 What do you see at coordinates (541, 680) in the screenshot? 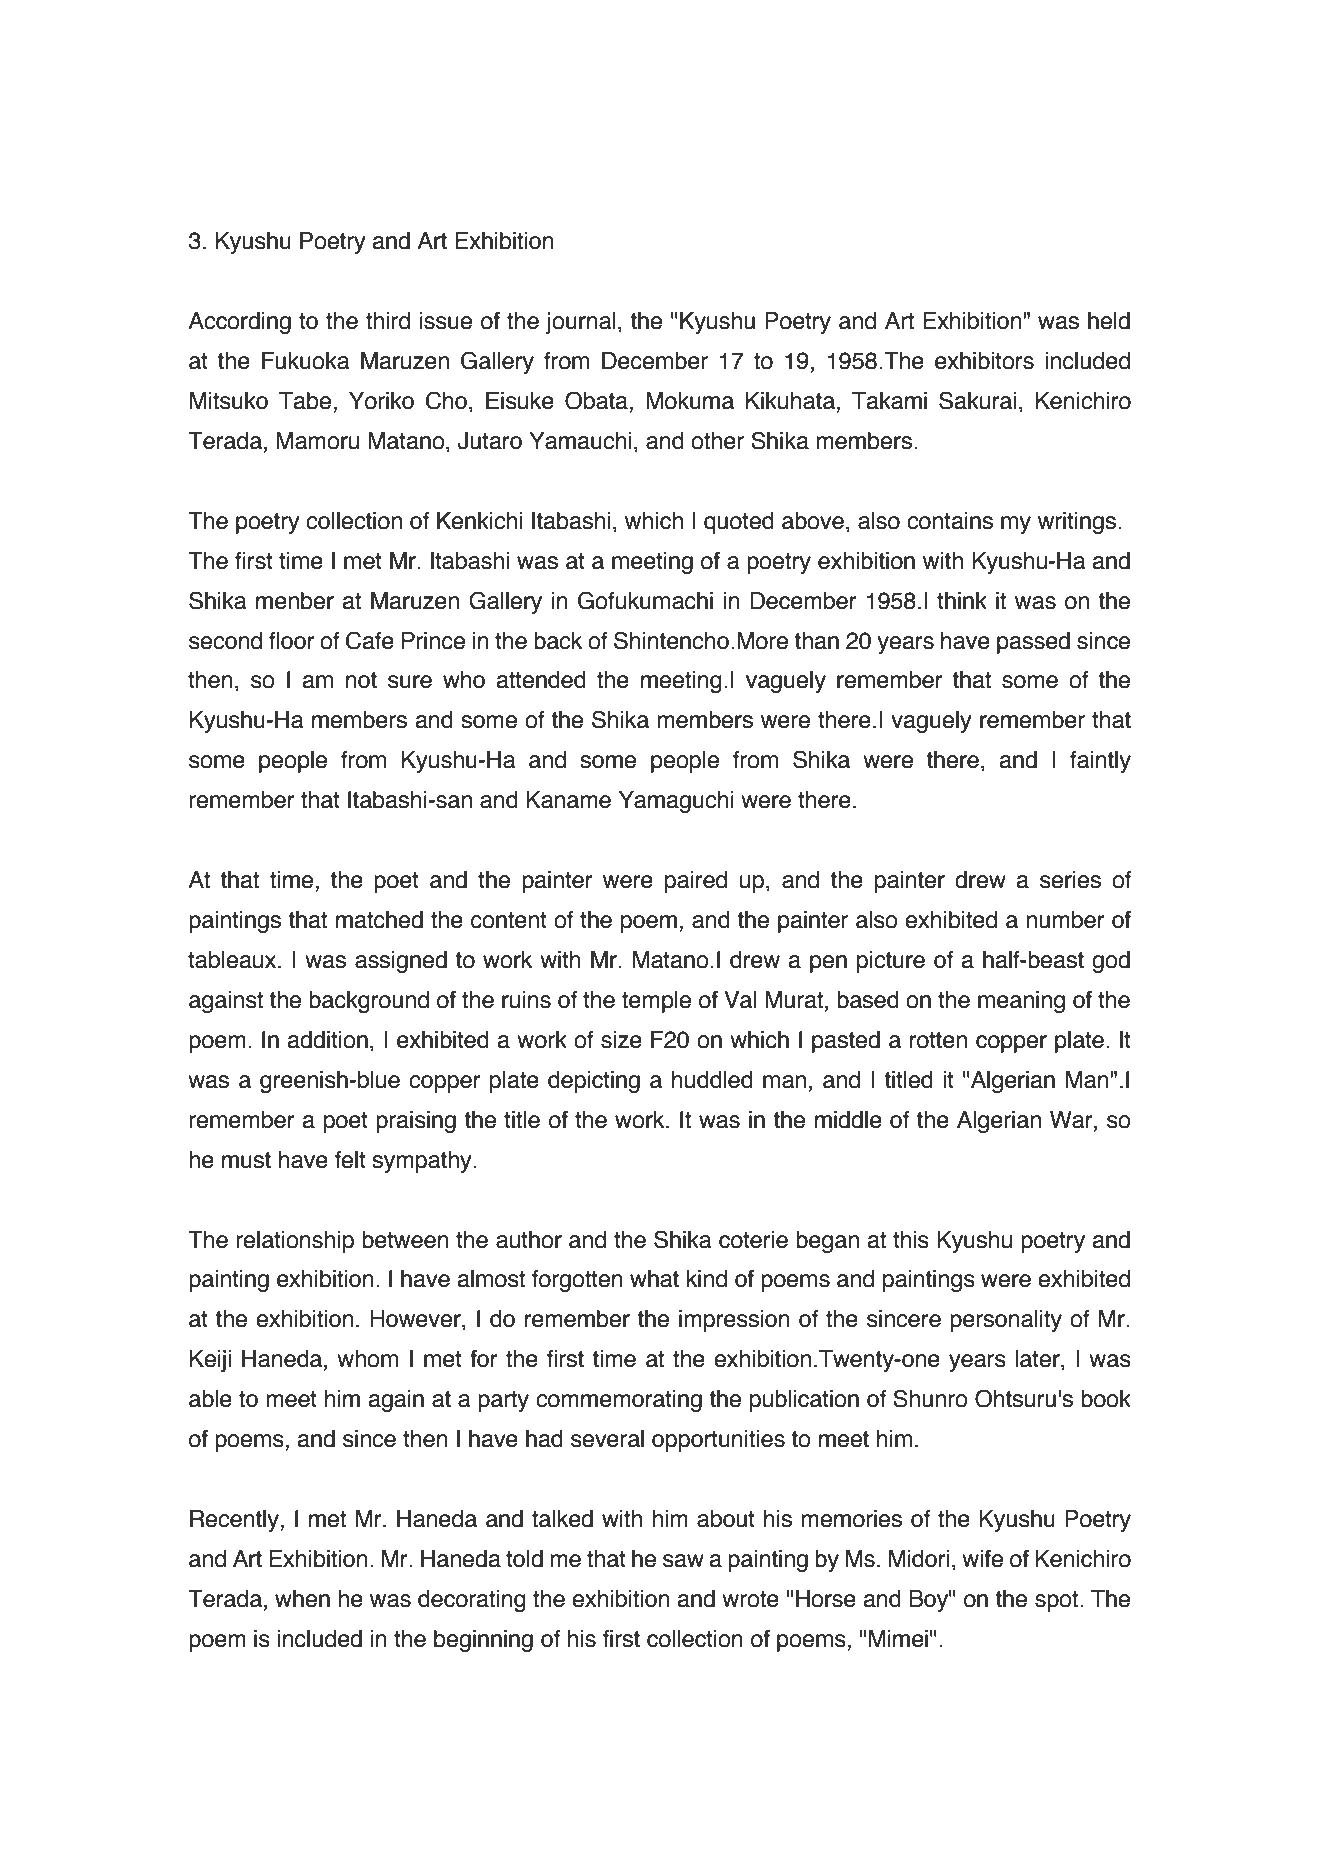
I see `attended` at bounding box center [541, 680].
